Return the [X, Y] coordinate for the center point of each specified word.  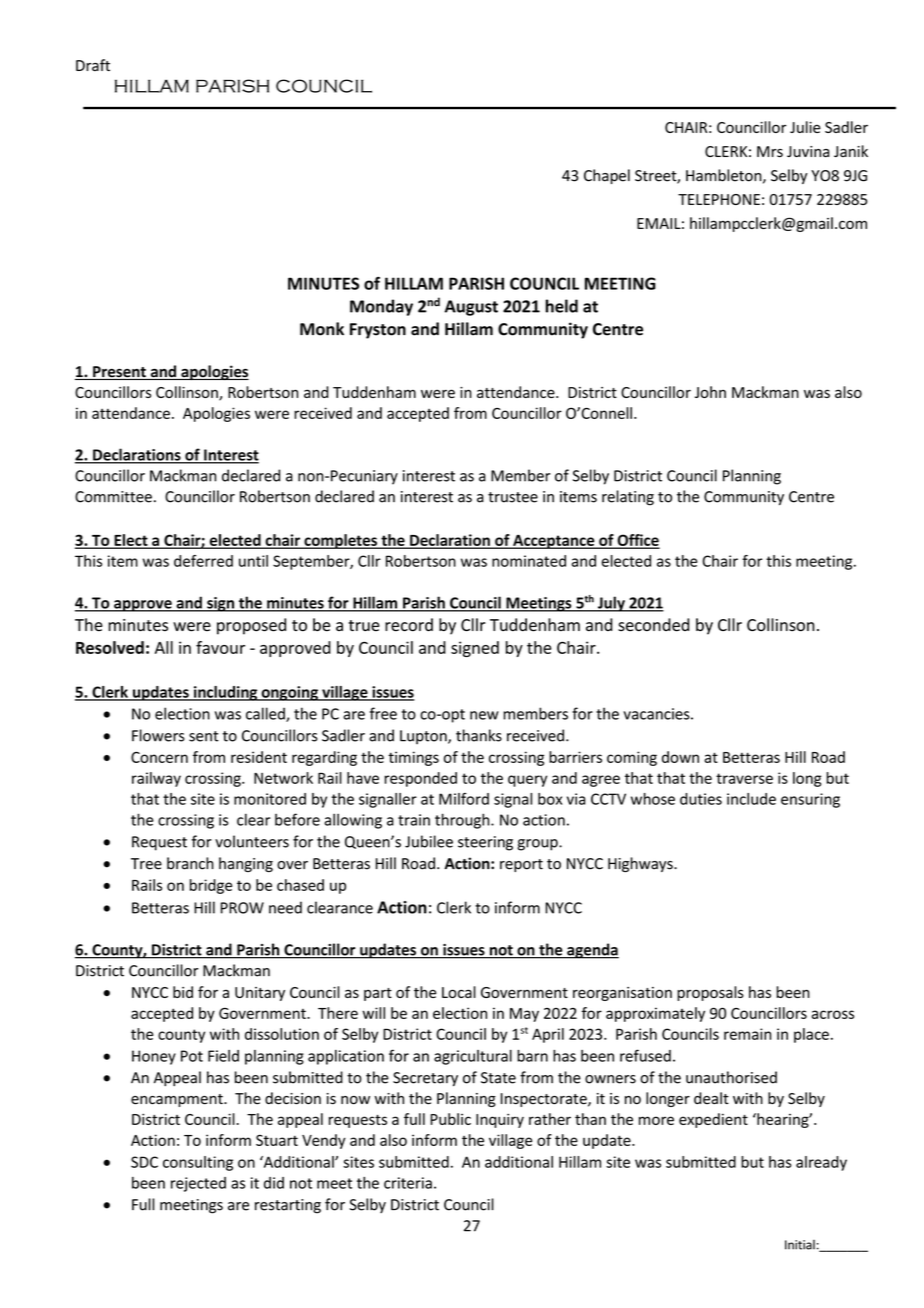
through [463, 821]
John [710, 392]
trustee [513, 497]
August [471, 308]
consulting [198, 1163]
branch [190, 863]
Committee [113, 497]
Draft [93, 65]
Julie [805, 127]
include [751, 799]
